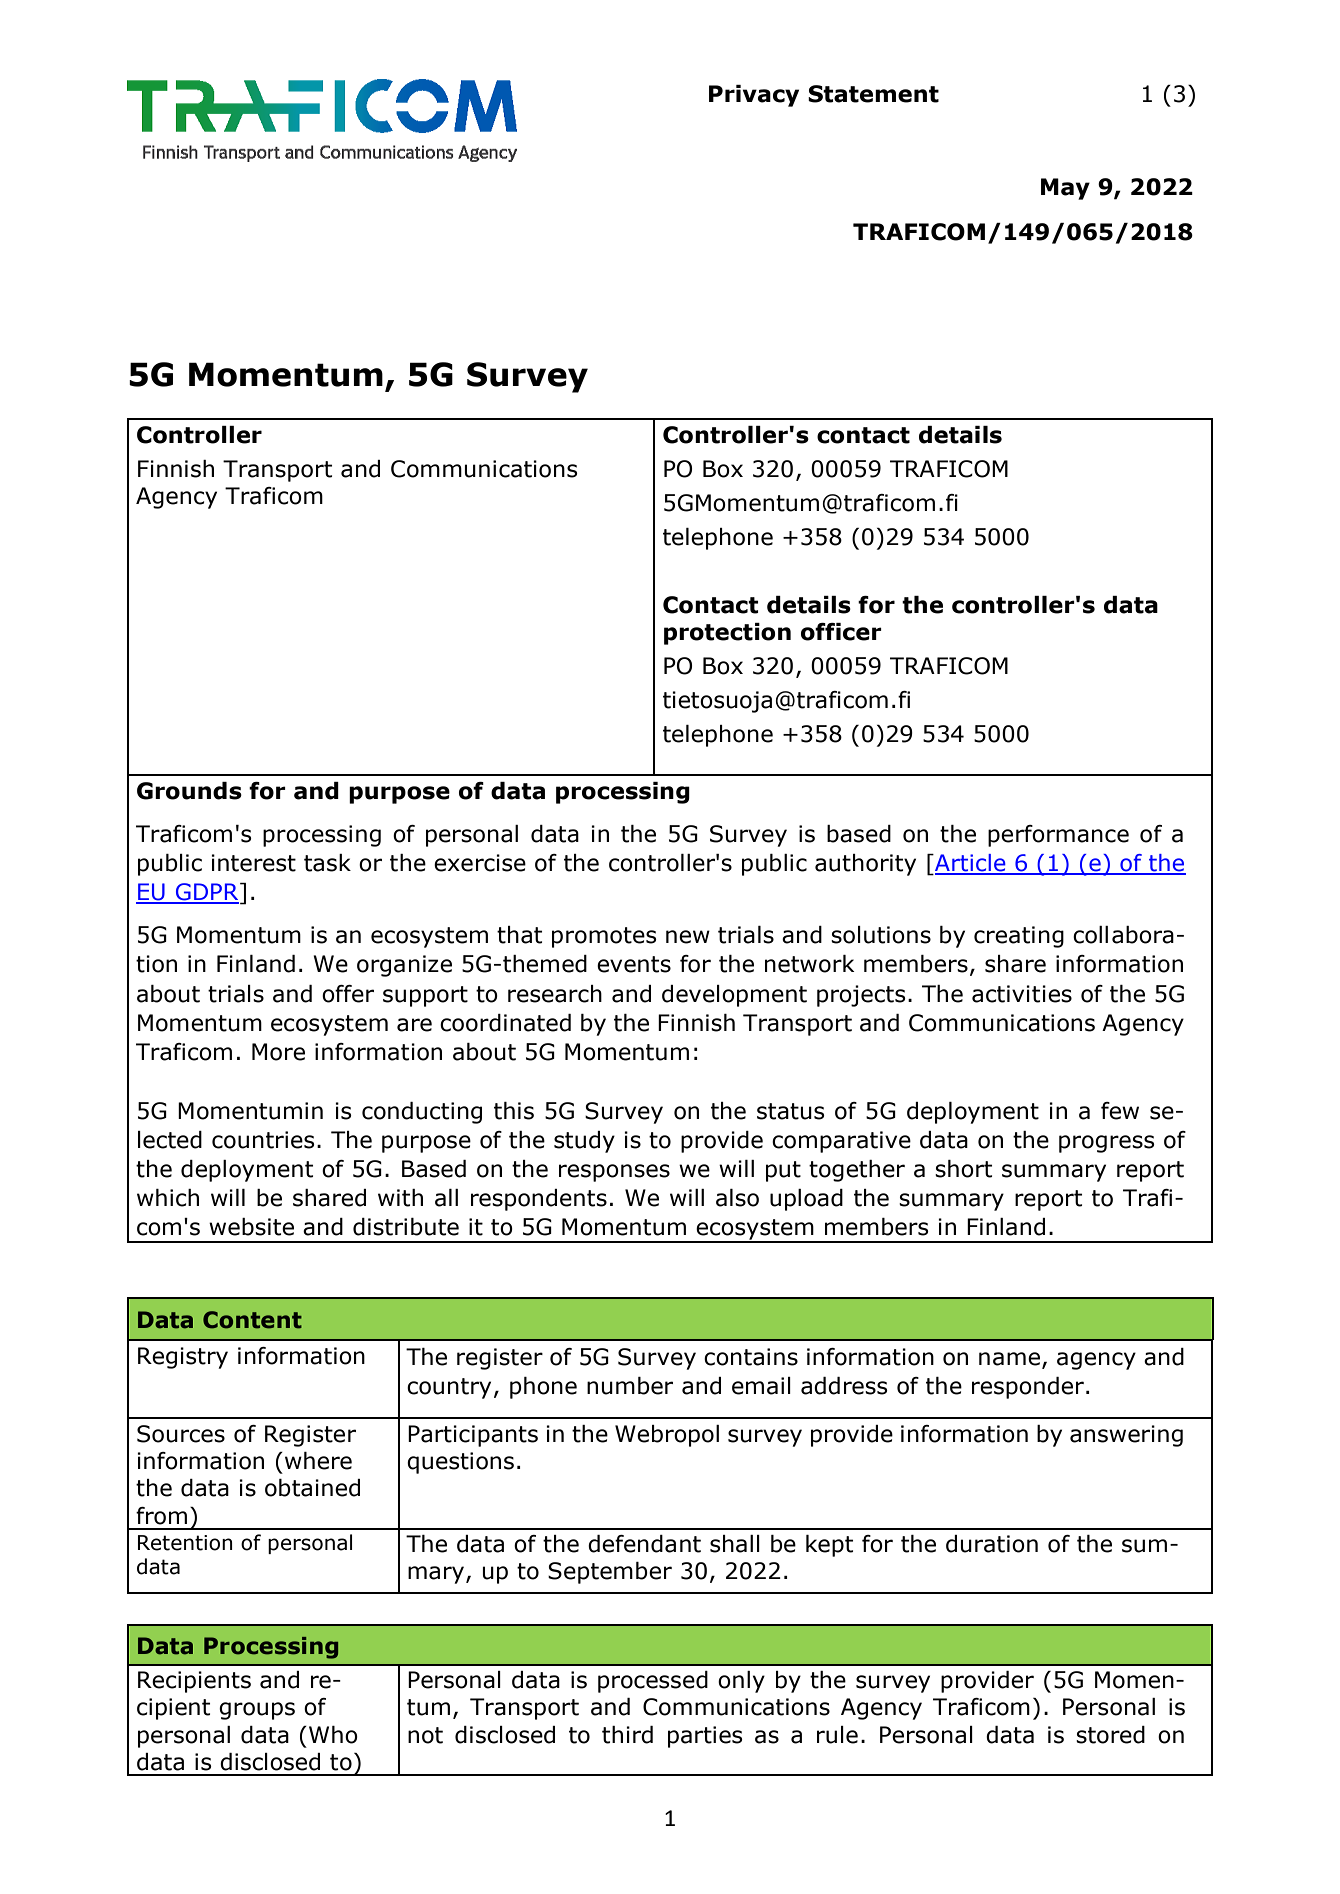 The image size is (1340, 1894). What do you see at coordinates (873, 94) in the screenshot?
I see `Statement` at bounding box center [873, 94].
